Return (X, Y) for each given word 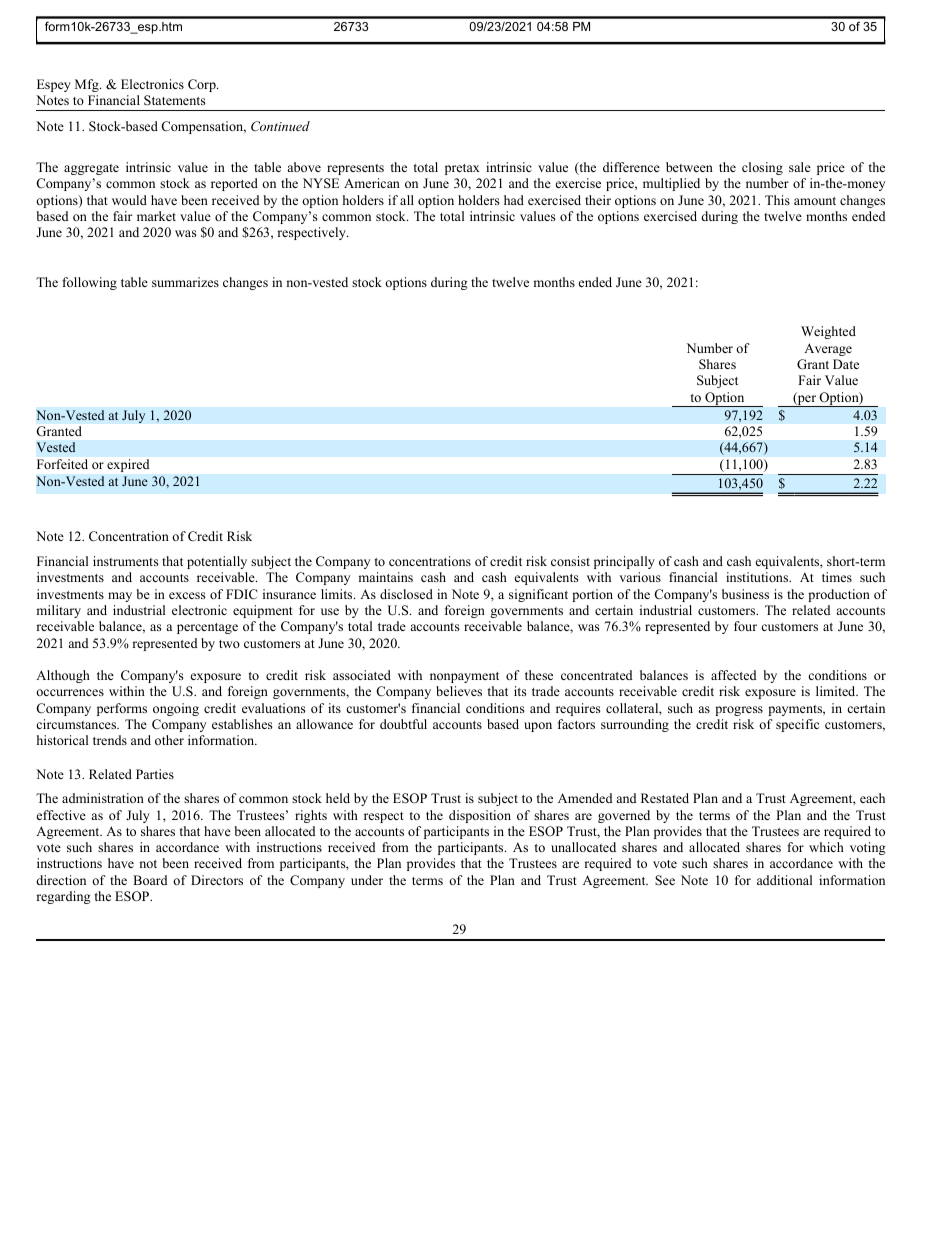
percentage (207, 628)
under (367, 880)
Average (828, 349)
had (514, 200)
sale (800, 167)
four (745, 626)
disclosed (406, 594)
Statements (175, 100)
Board (150, 880)
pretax (462, 169)
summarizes (185, 282)
